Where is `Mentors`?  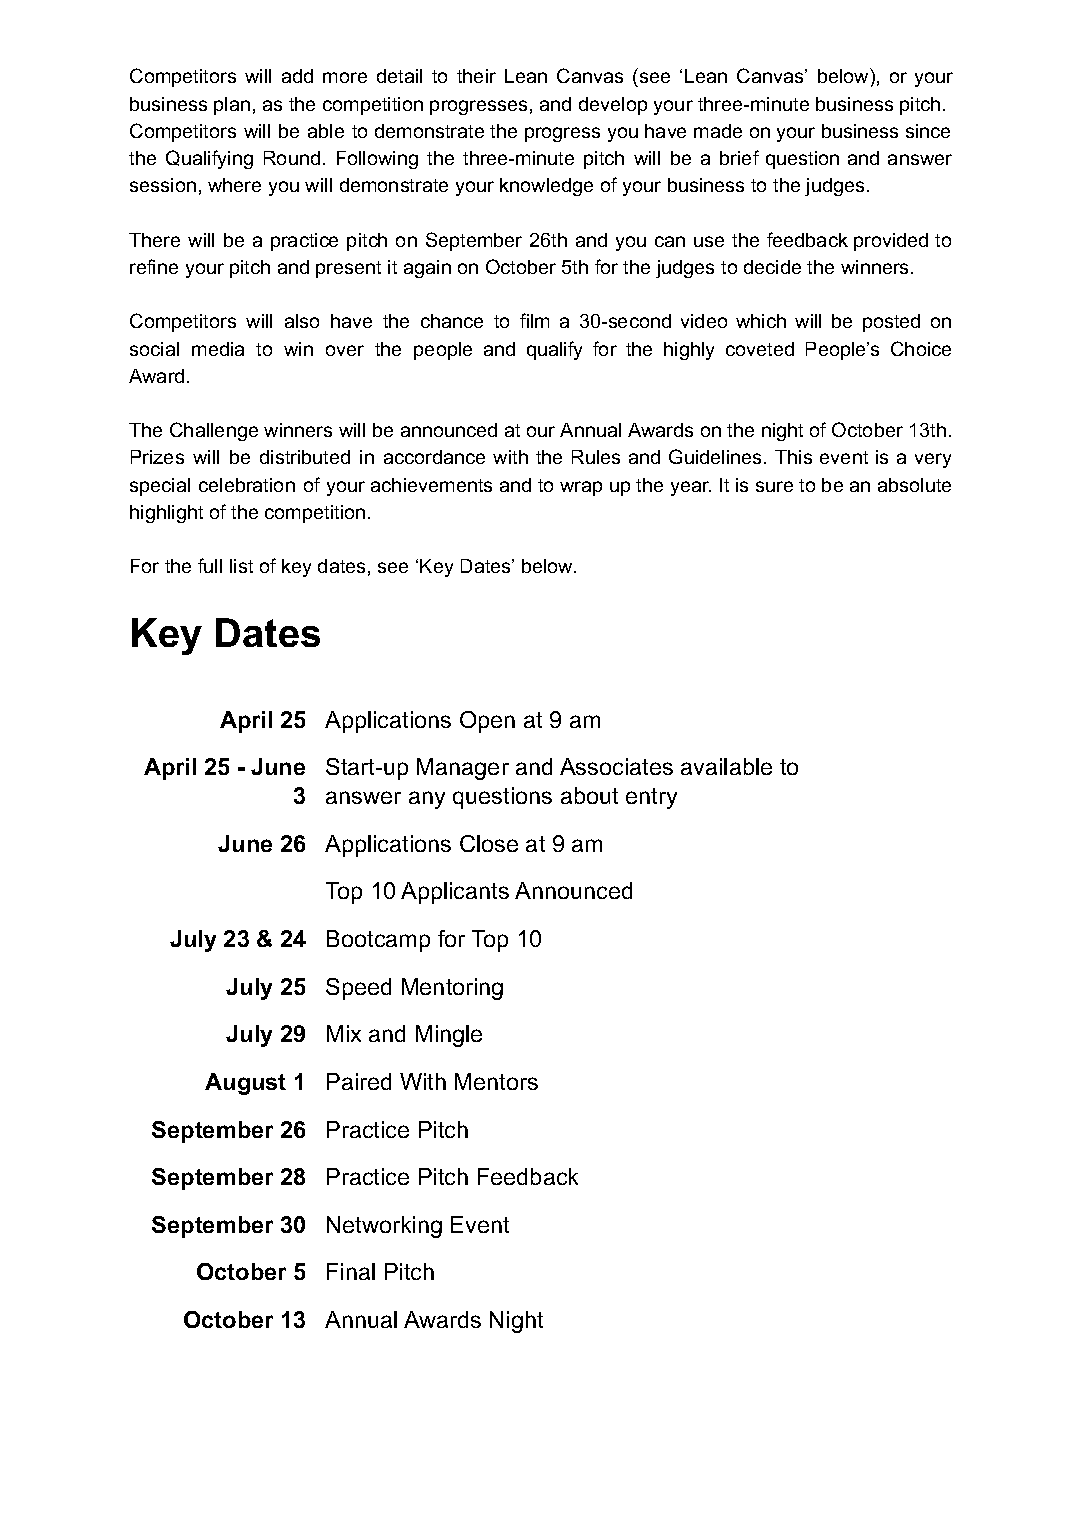 Mentors is located at coordinates (496, 1081).
